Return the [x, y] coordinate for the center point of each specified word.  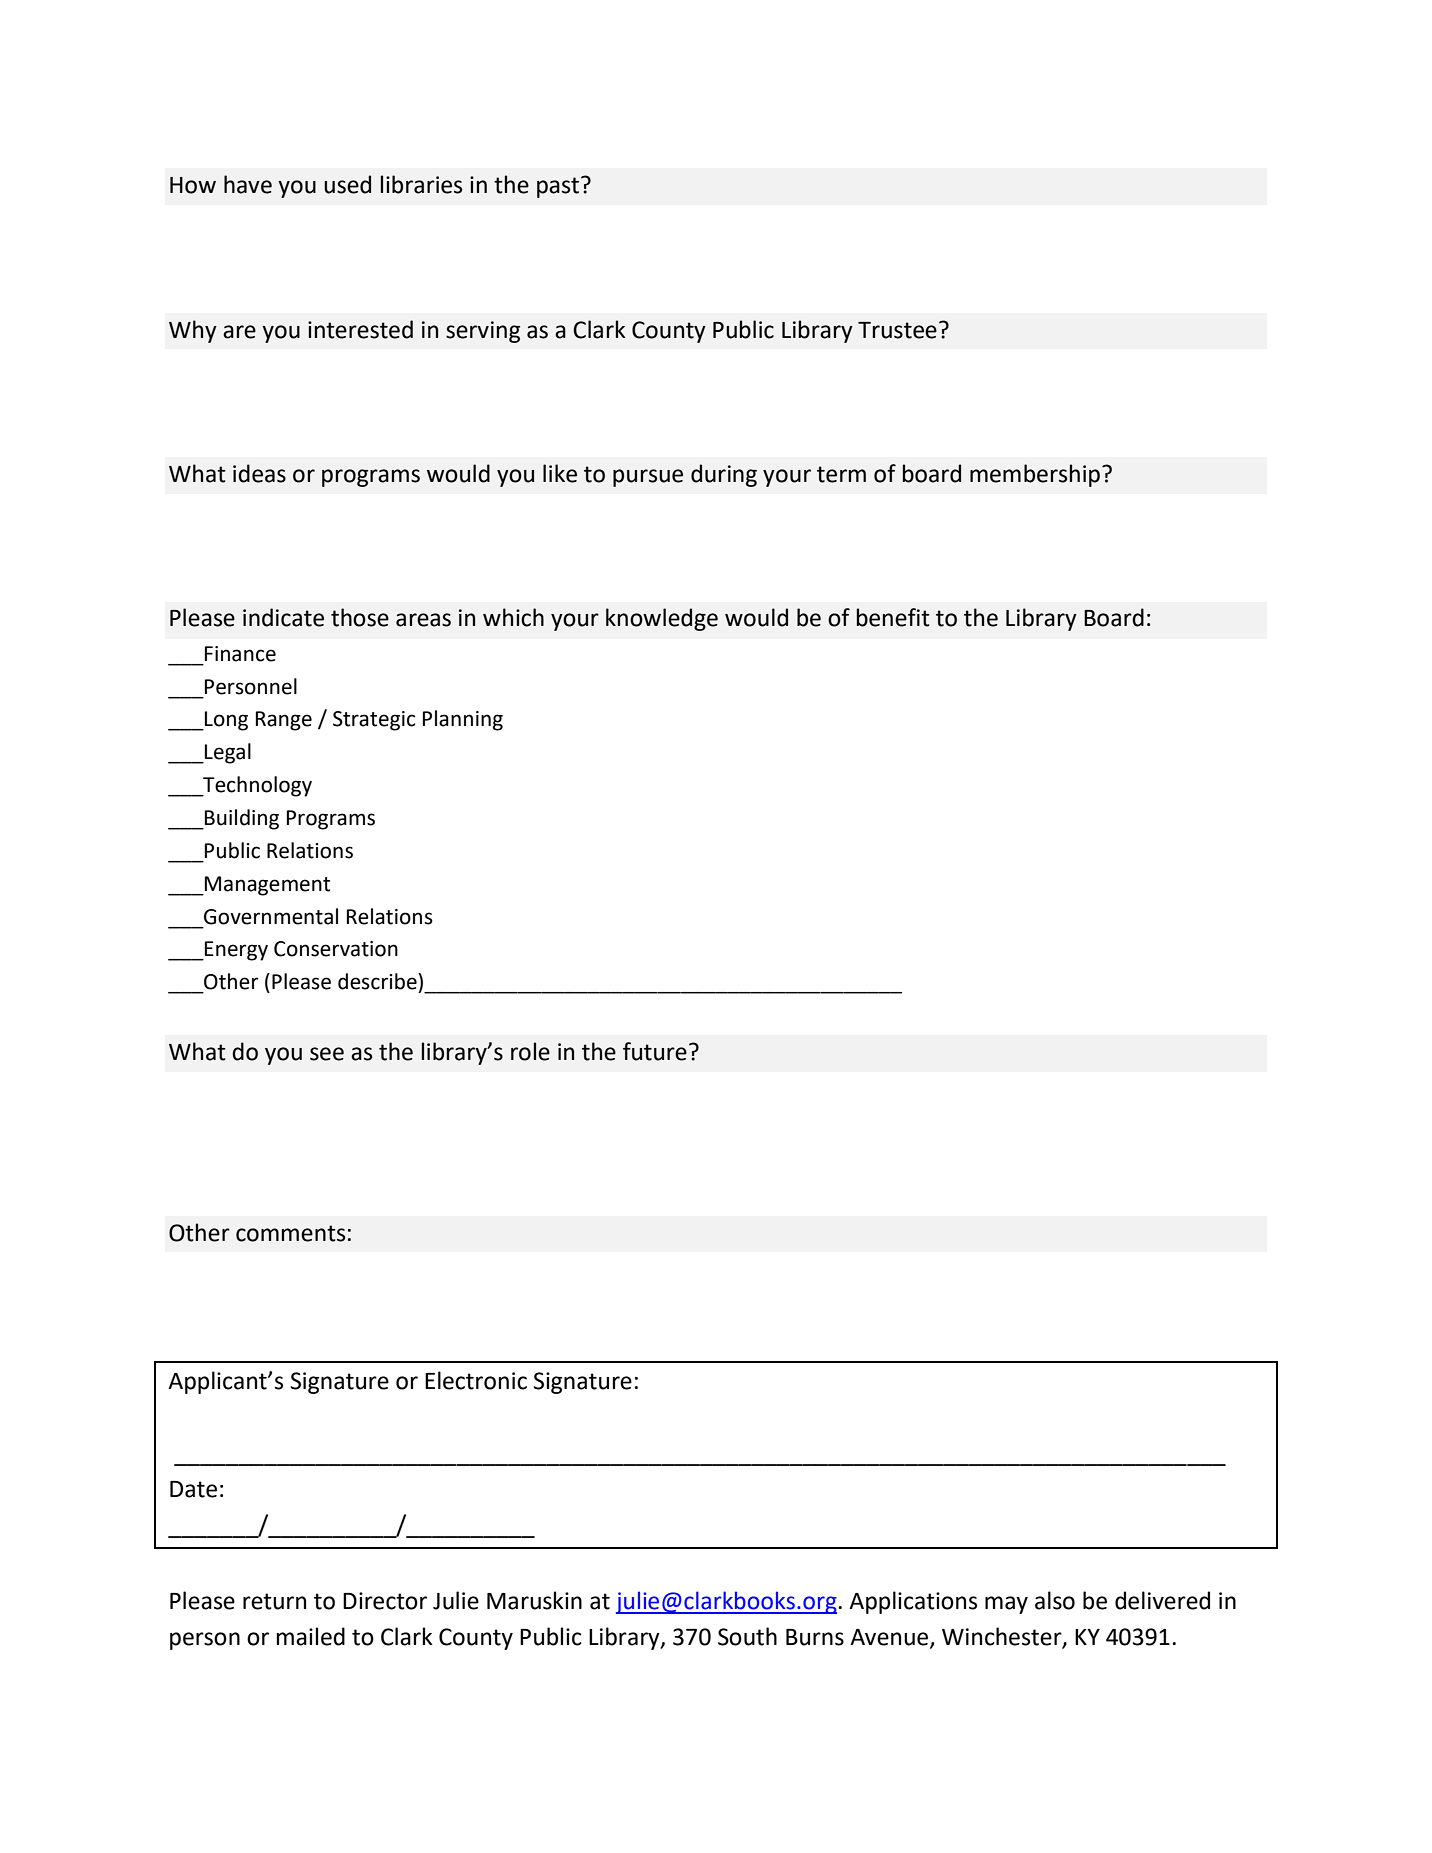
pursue [648, 478]
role [530, 1051]
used [347, 184]
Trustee [897, 330]
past [558, 187]
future [655, 1051]
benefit [893, 617]
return [274, 1601]
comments [290, 1233]
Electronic [476, 1380]
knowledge [662, 619]
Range [284, 721]
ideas [259, 473]
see [327, 1054]
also [1055, 1600]
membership [1035, 475]
